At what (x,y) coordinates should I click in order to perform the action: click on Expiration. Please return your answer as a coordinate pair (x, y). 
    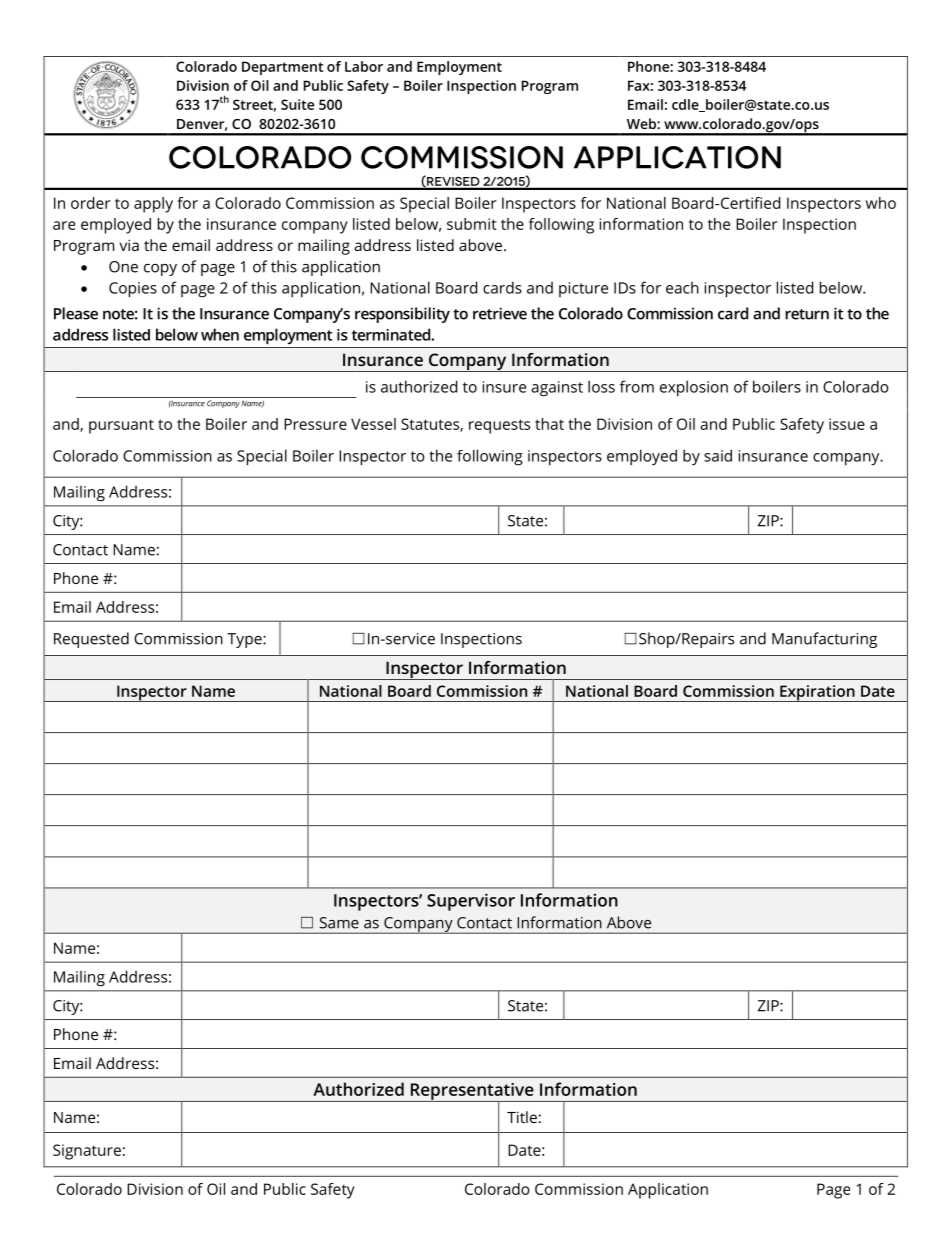
    Looking at the image, I should click on (817, 693).
